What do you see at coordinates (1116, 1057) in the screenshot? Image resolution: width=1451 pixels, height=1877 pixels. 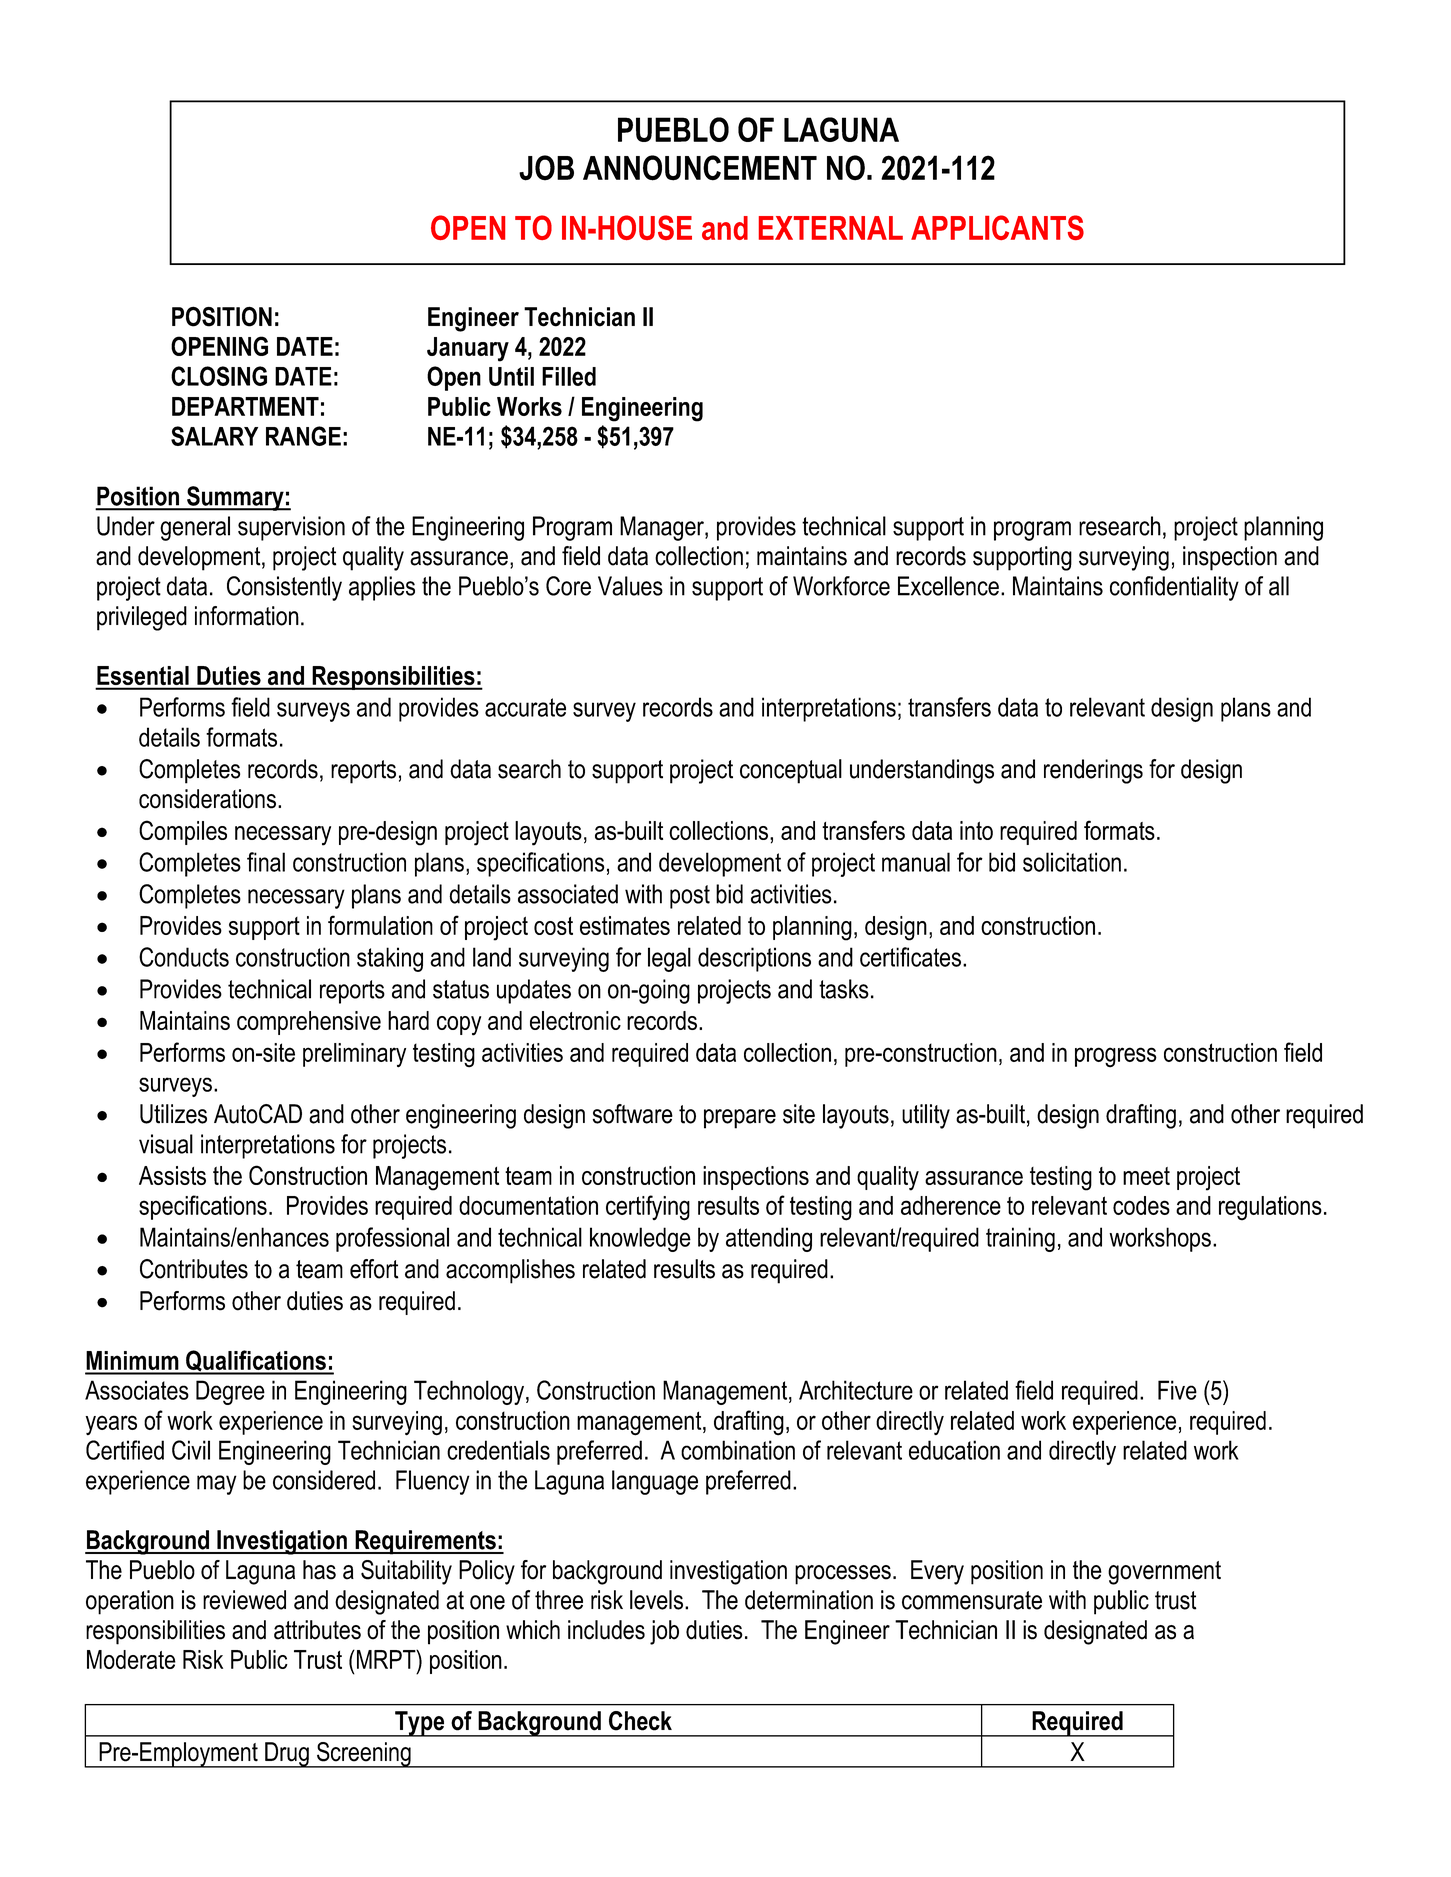 I see `progress` at bounding box center [1116, 1057].
